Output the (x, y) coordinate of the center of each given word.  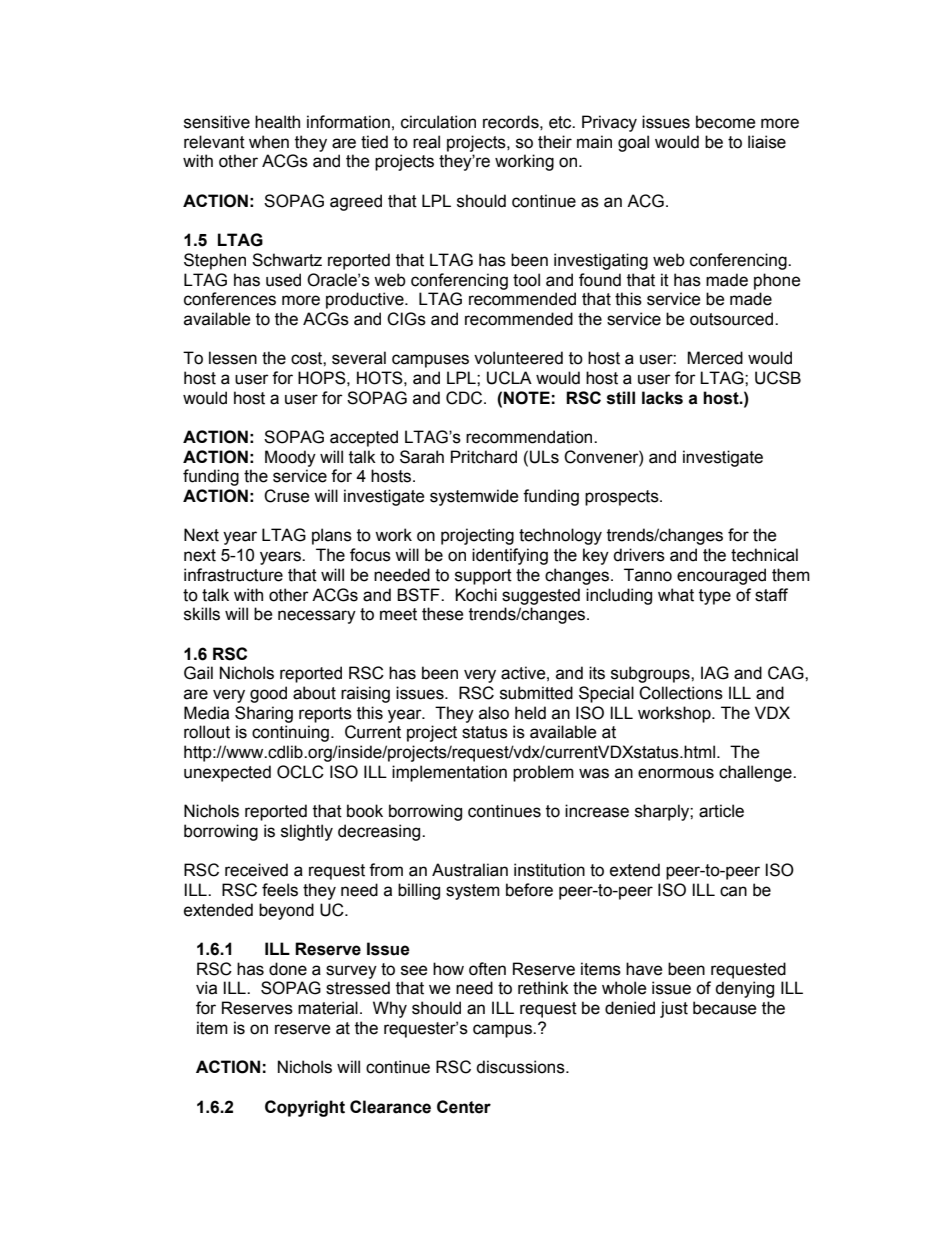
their (555, 142)
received (256, 870)
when (269, 142)
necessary (317, 617)
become (725, 122)
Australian (470, 870)
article (721, 811)
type (715, 597)
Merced (715, 358)
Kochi (476, 595)
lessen (233, 358)
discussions (521, 1067)
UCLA (509, 378)
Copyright (305, 1108)
